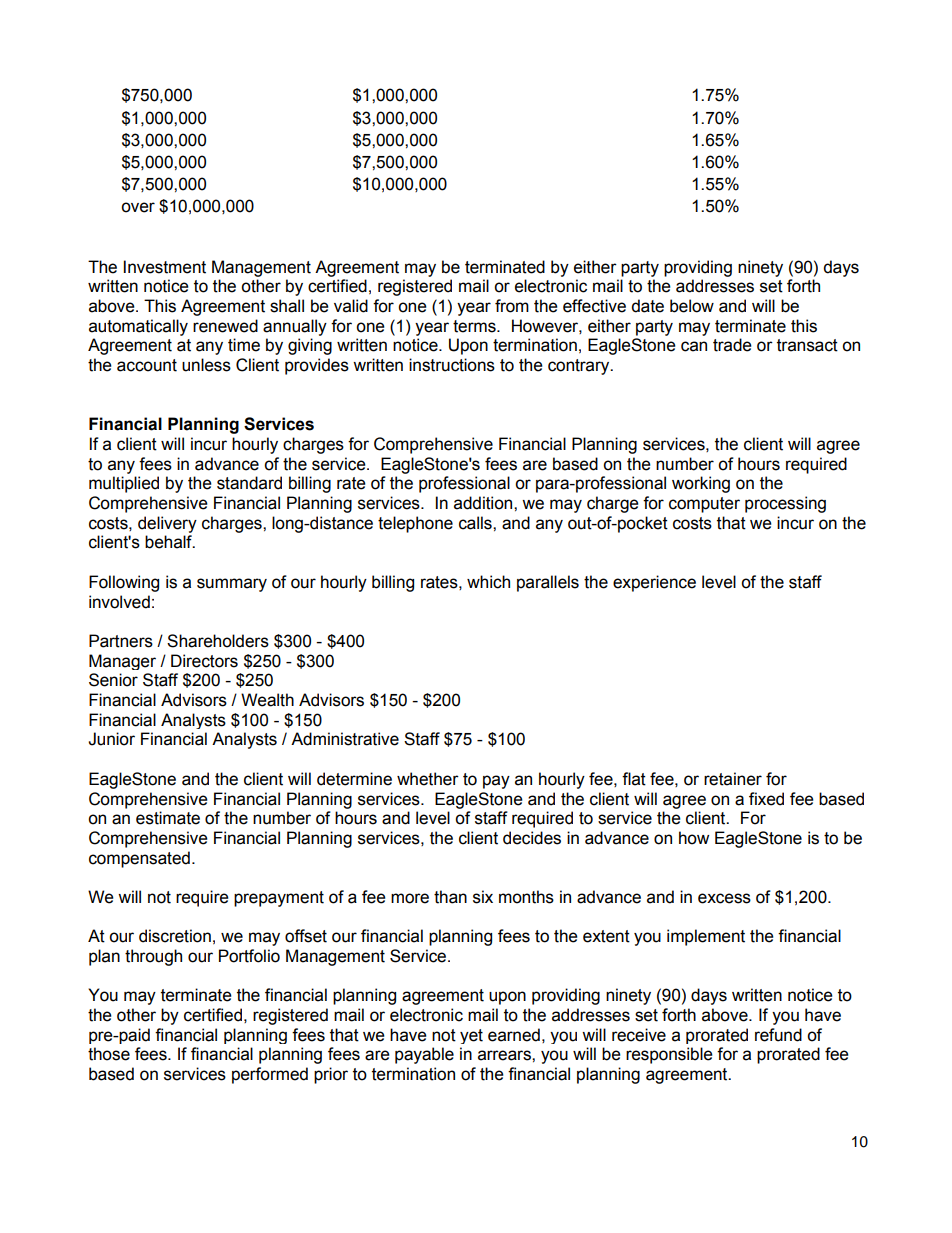 This screenshot has height=1233, width=952. What do you see at coordinates (488, 582) in the screenshot?
I see `which` at bounding box center [488, 582].
